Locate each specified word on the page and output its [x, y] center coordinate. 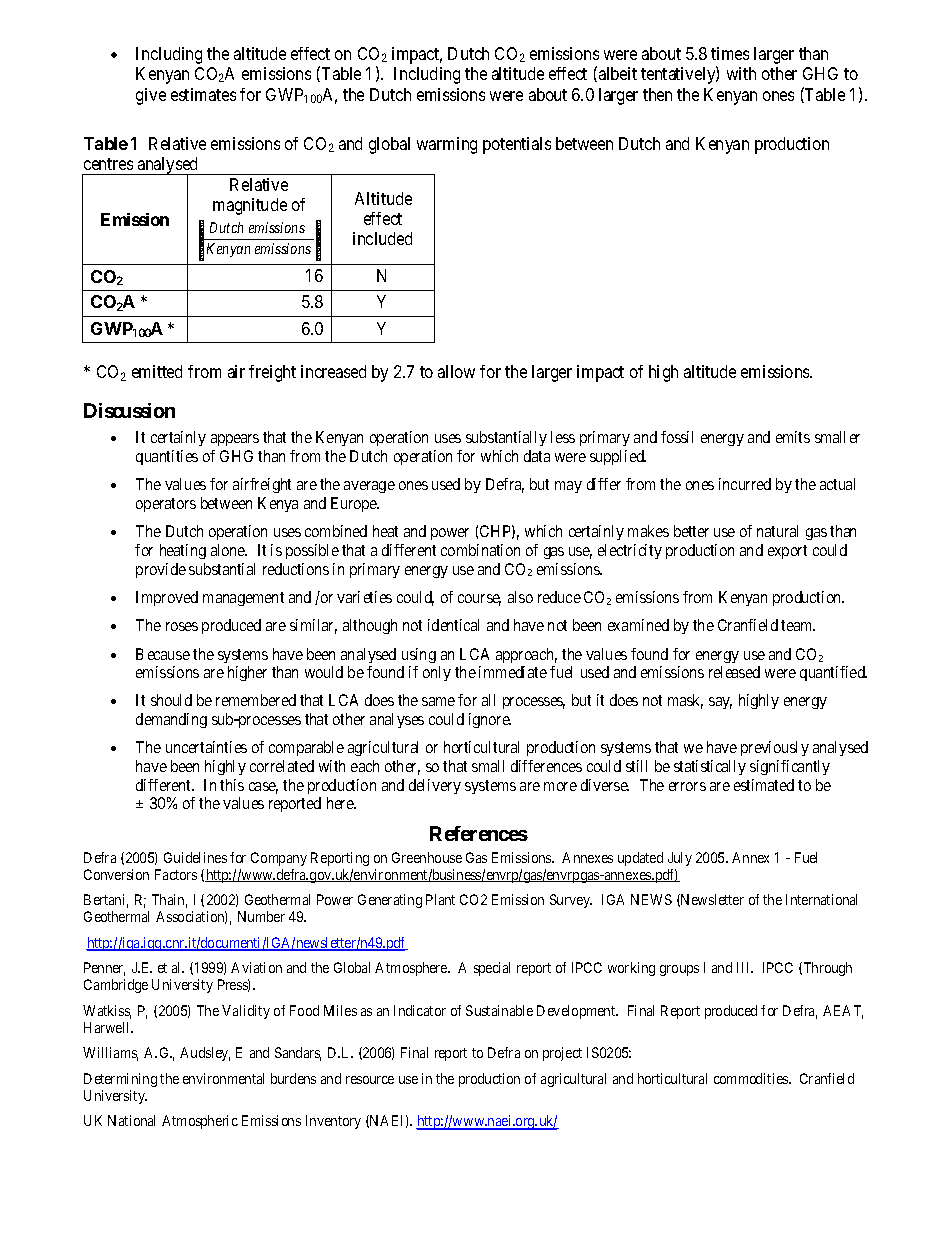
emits [793, 437]
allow [456, 371]
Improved [167, 598]
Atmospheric [200, 1122]
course [479, 600]
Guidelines [195, 857]
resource [370, 1080]
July [680, 859]
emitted [157, 371]
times [730, 53]
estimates [203, 94]
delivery [435, 786]
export [787, 552]
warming [447, 145]
